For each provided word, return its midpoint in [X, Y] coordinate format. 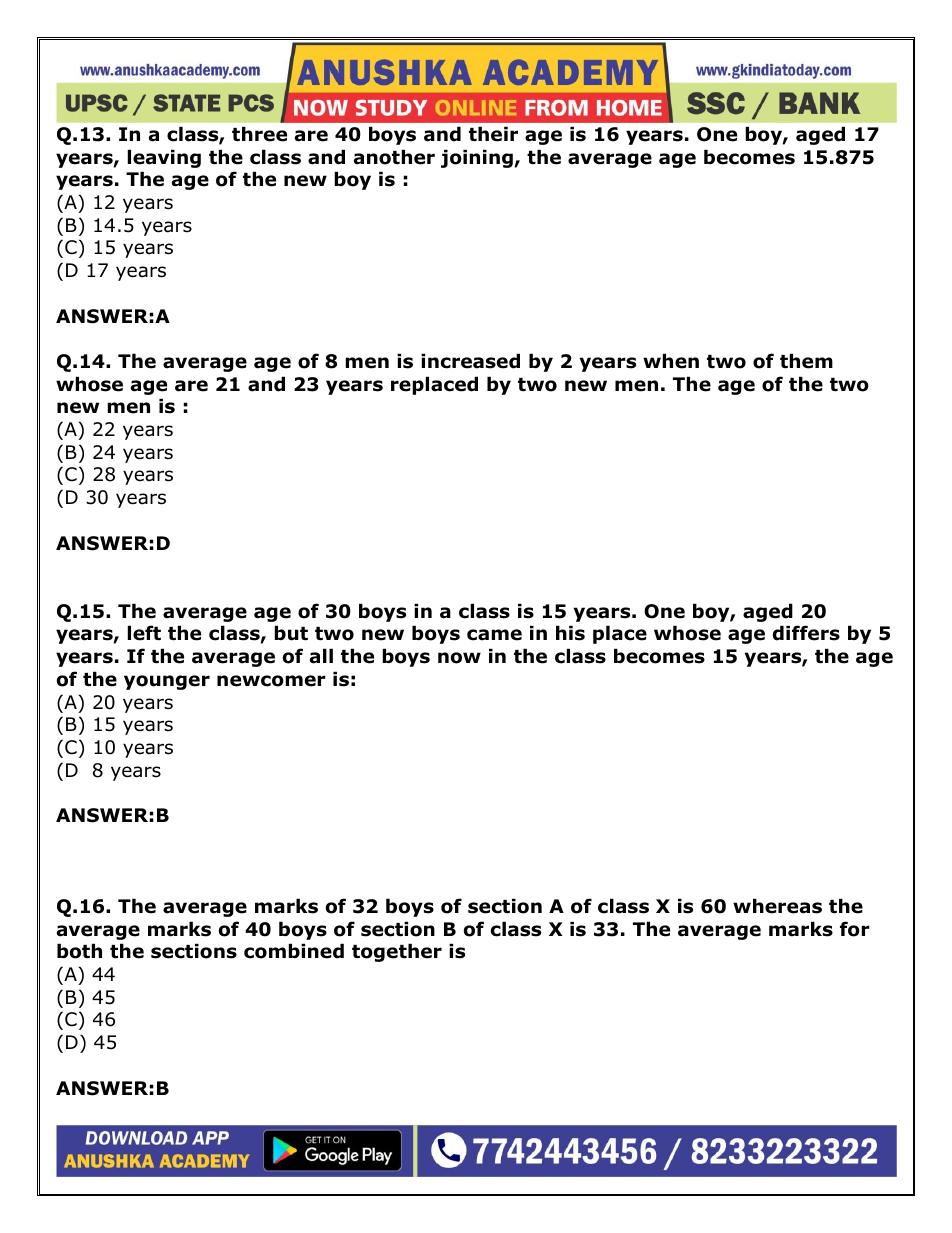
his [570, 633]
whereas [777, 906]
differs [806, 633]
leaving [164, 158]
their [493, 134]
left [144, 633]
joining [478, 158]
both [79, 951]
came [494, 635]
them [806, 361]
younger [167, 682]
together [397, 952]
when [671, 361]
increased [470, 361]
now [459, 658]
